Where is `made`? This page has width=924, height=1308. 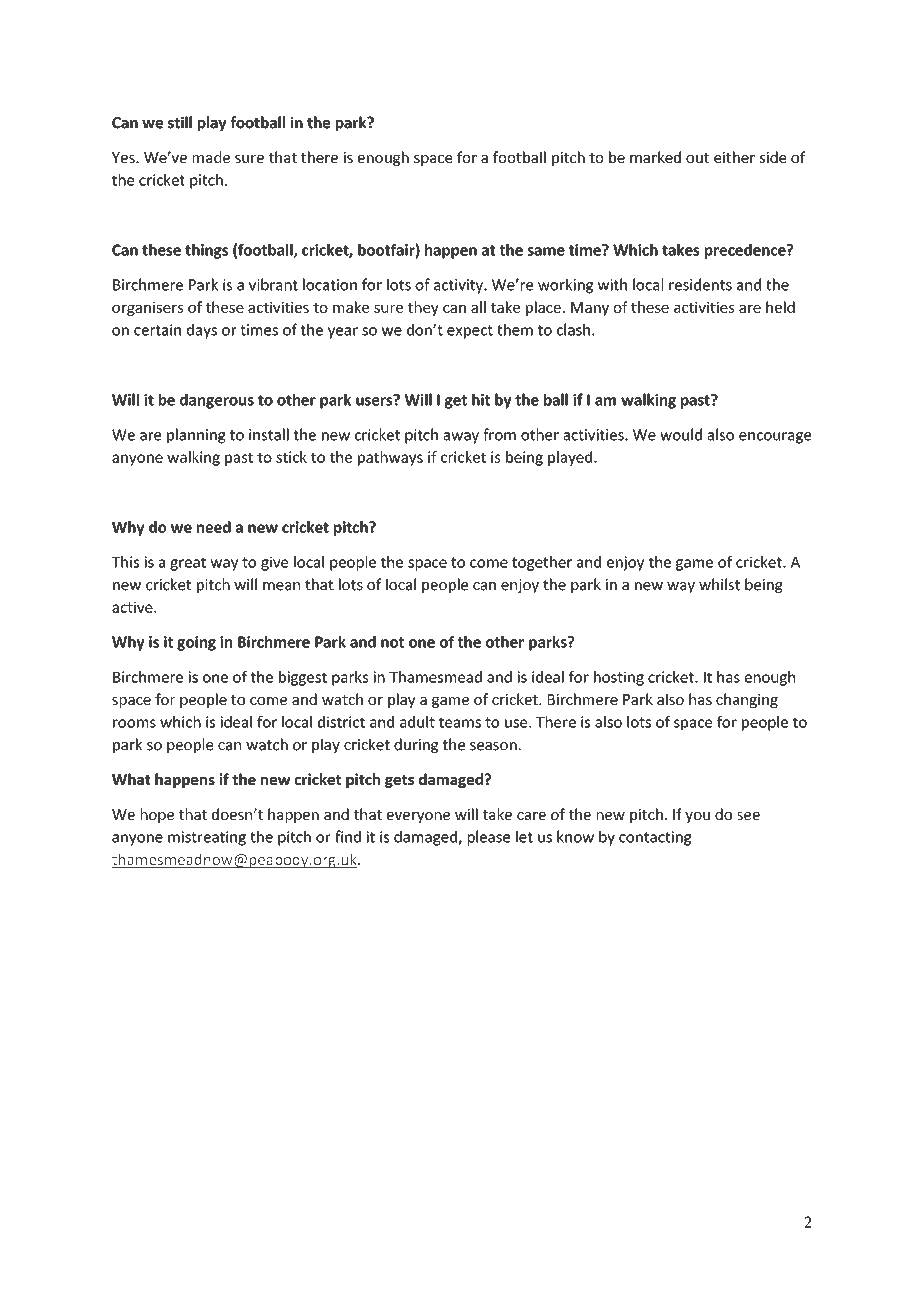 made is located at coordinates (211, 157).
